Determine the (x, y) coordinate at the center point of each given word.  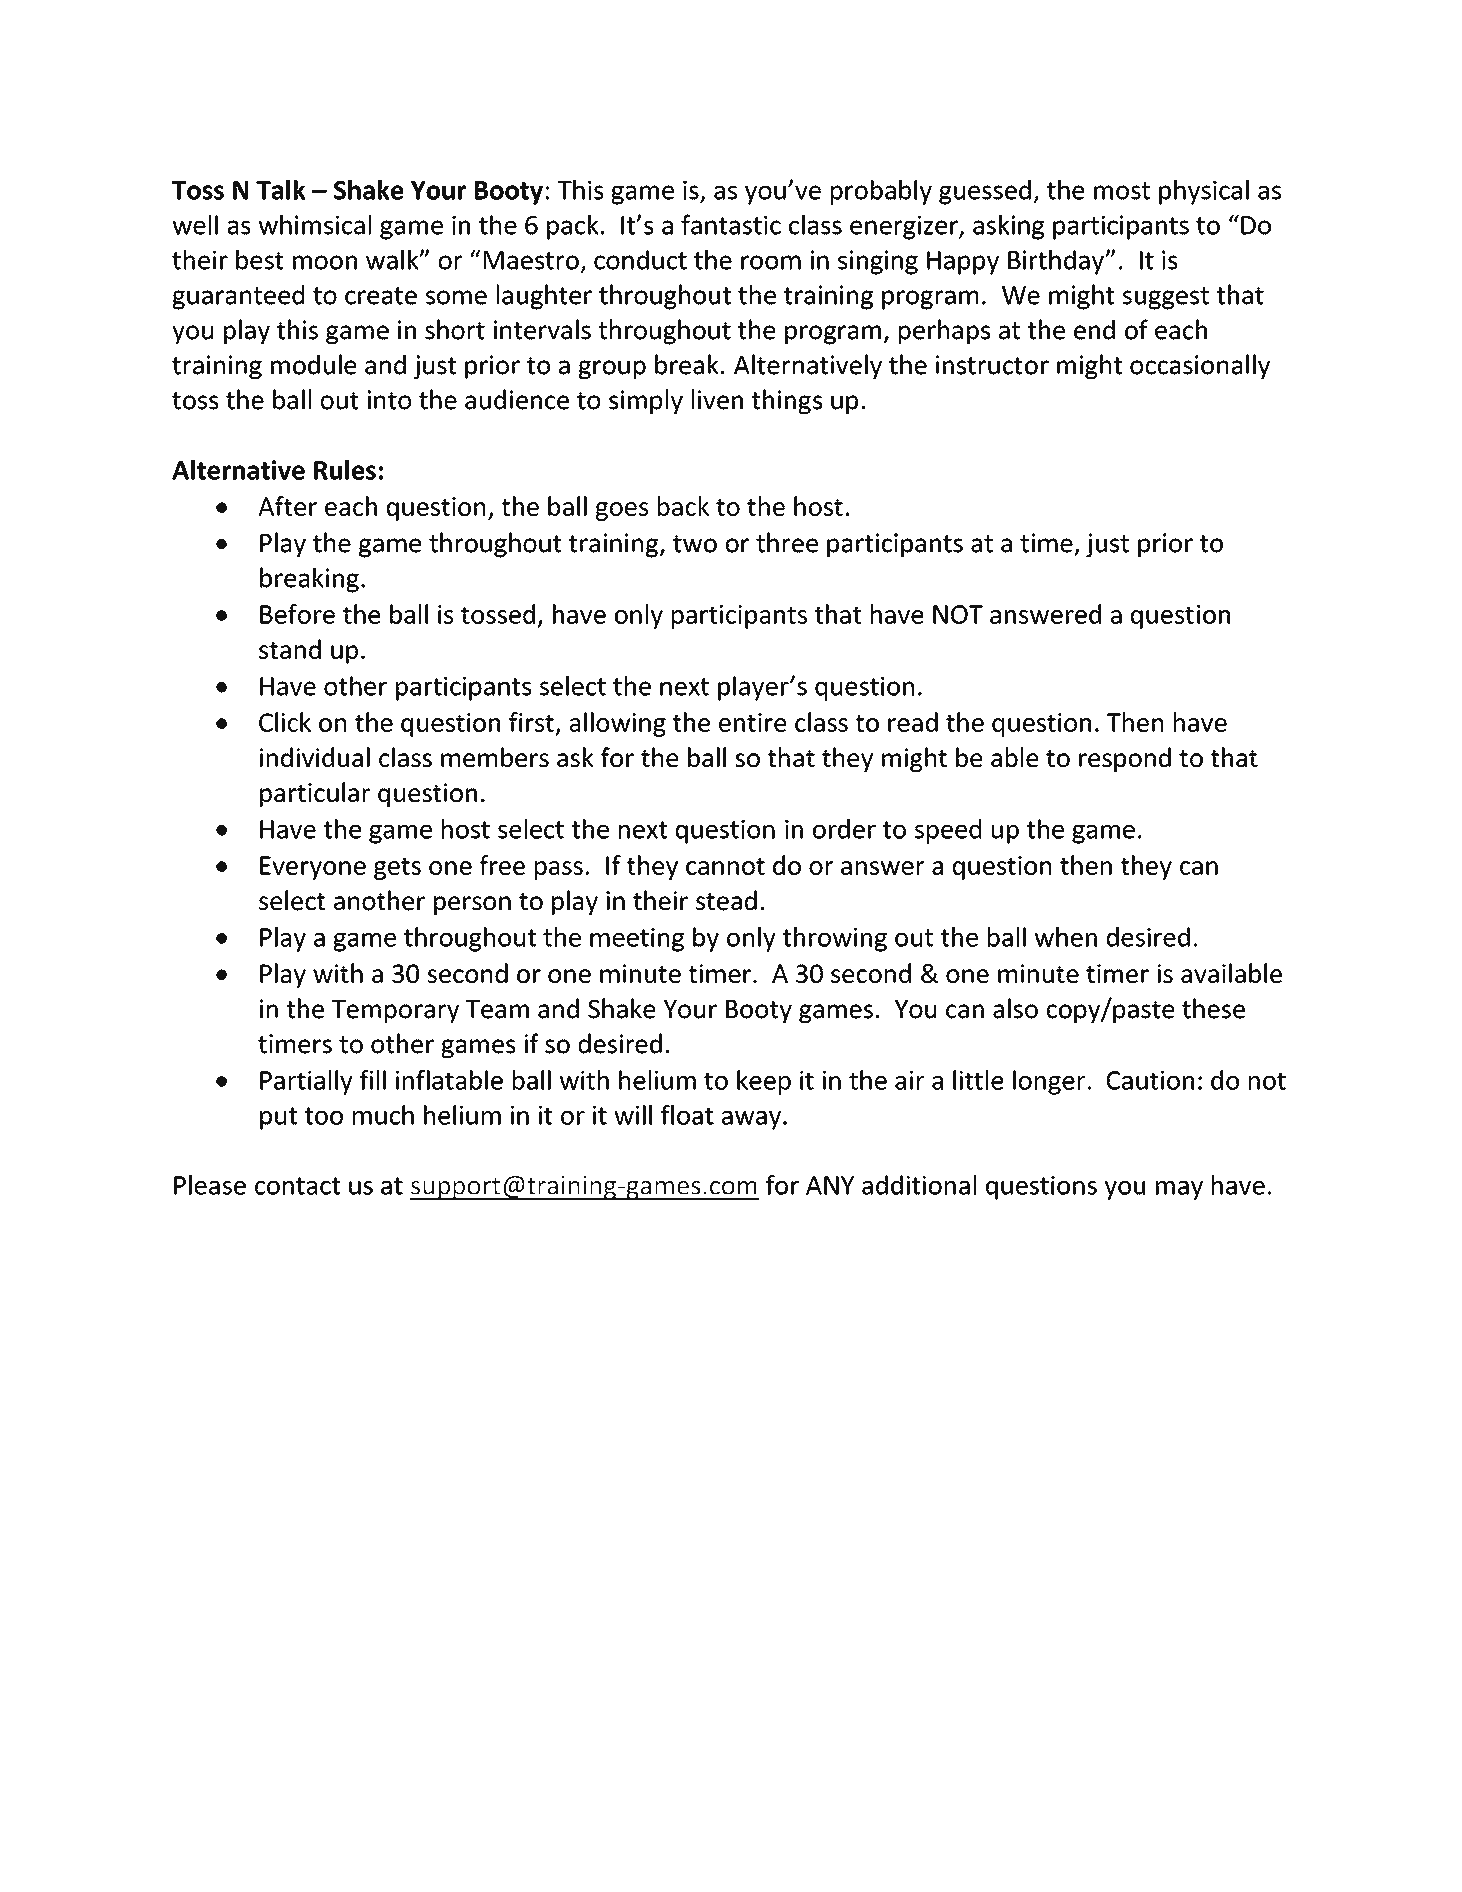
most (1122, 191)
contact (297, 1186)
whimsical (315, 225)
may (1179, 1190)
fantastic (731, 224)
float (687, 1115)
